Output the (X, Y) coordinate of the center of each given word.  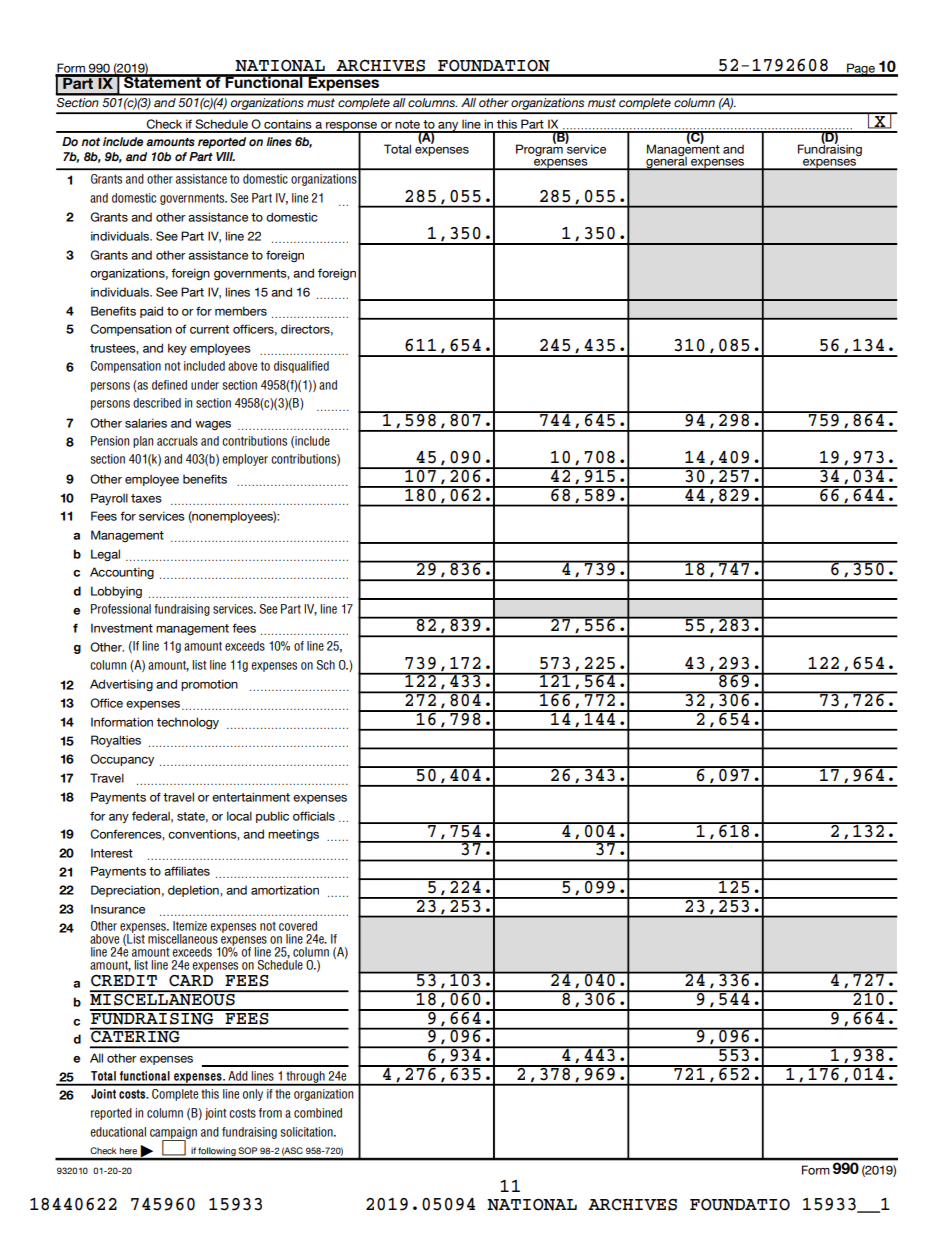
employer (245, 460)
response (352, 127)
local (239, 816)
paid (151, 312)
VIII (225, 156)
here (128, 1151)
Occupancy (122, 760)
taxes (146, 498)
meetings (293, 835)
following (217, 1153)
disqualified (301, 367)
